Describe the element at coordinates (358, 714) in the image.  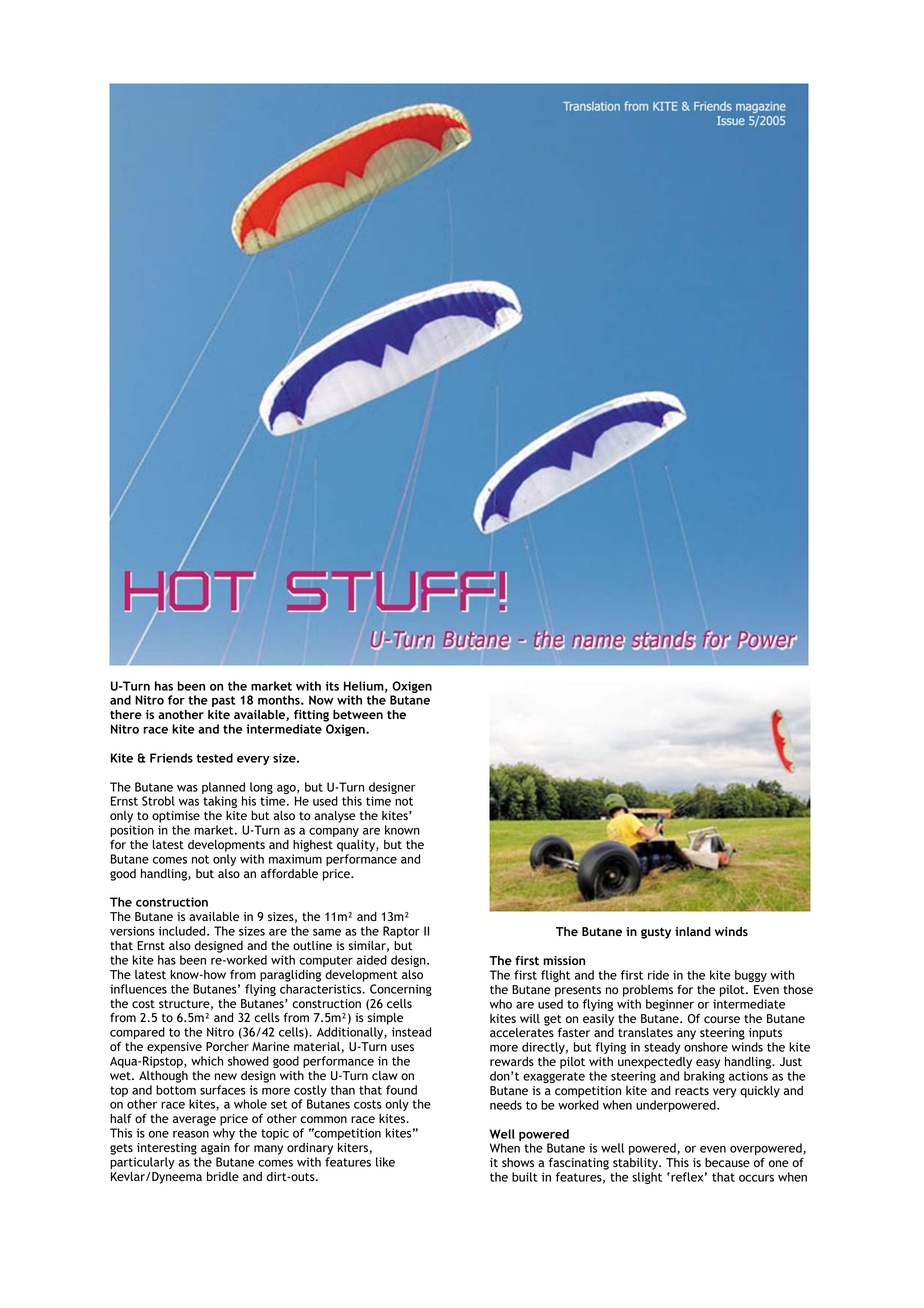
I see `between` at that location.
